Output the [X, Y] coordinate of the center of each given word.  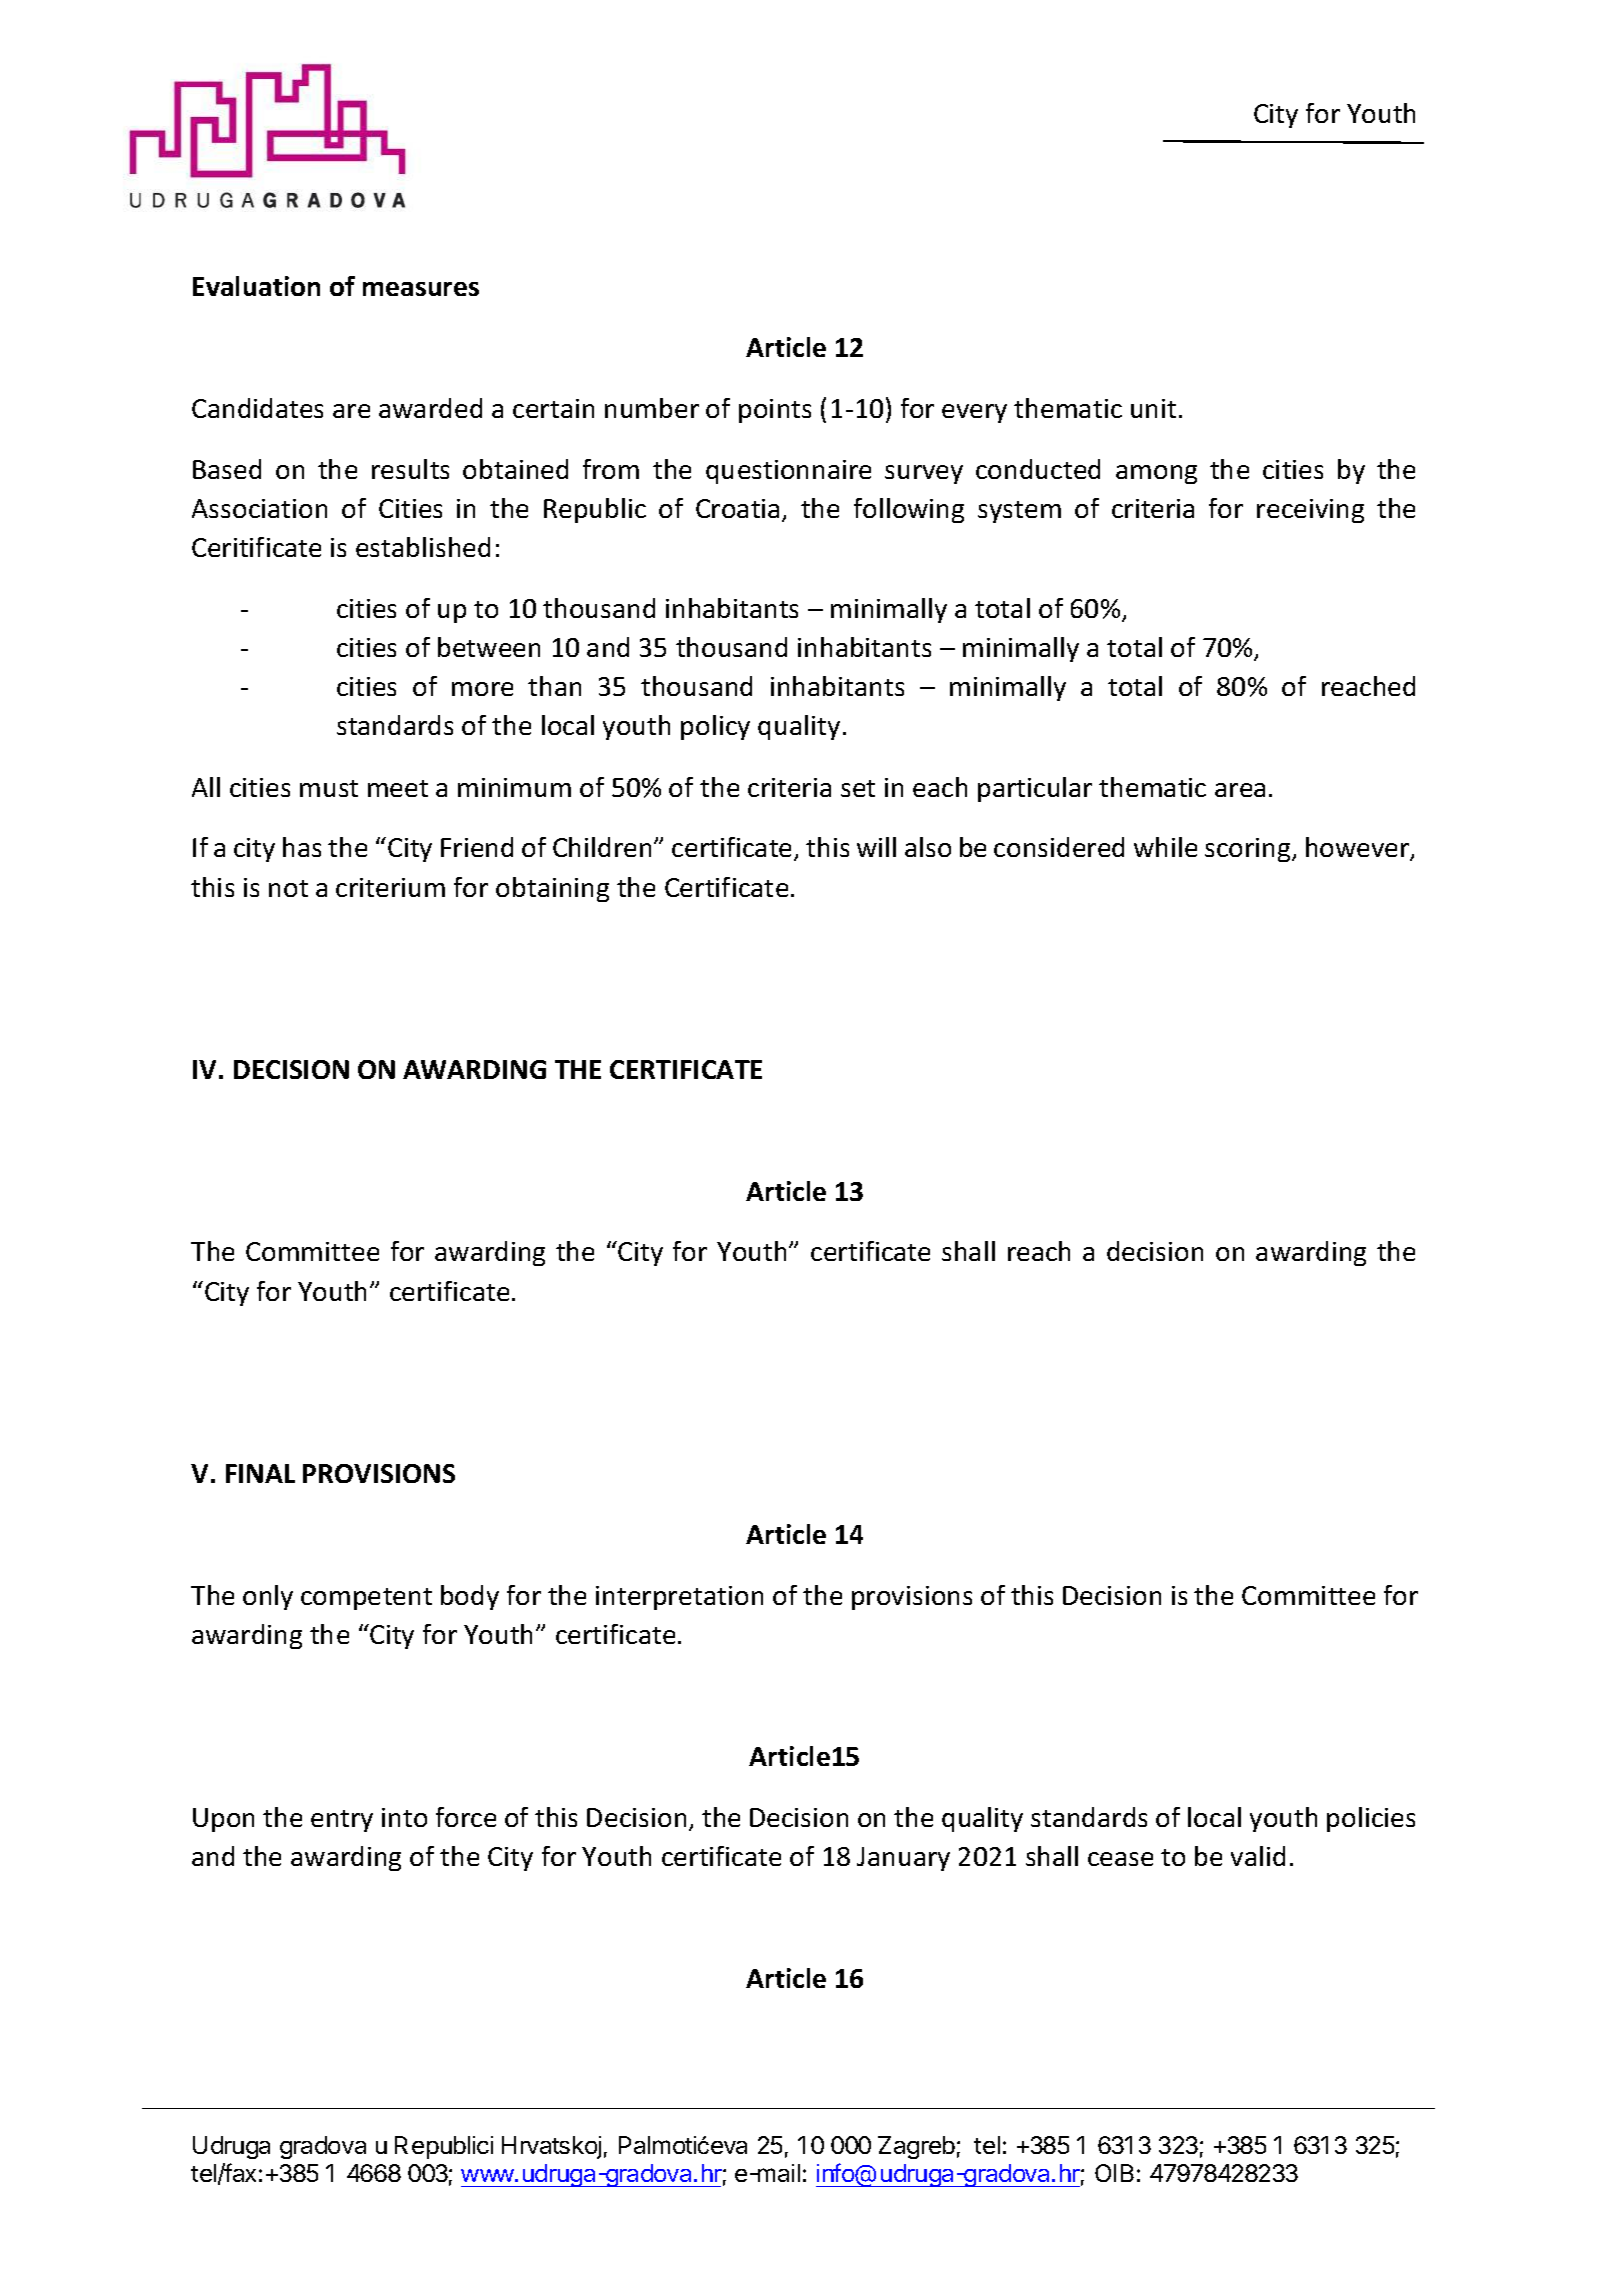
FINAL [260, 1473]
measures [421, 289]
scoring [1249, 850]
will [876, 847]
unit [1153, 408]
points [775, 411]
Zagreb [916, 2147]
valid [1258, 1856]
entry [342, 1821]
